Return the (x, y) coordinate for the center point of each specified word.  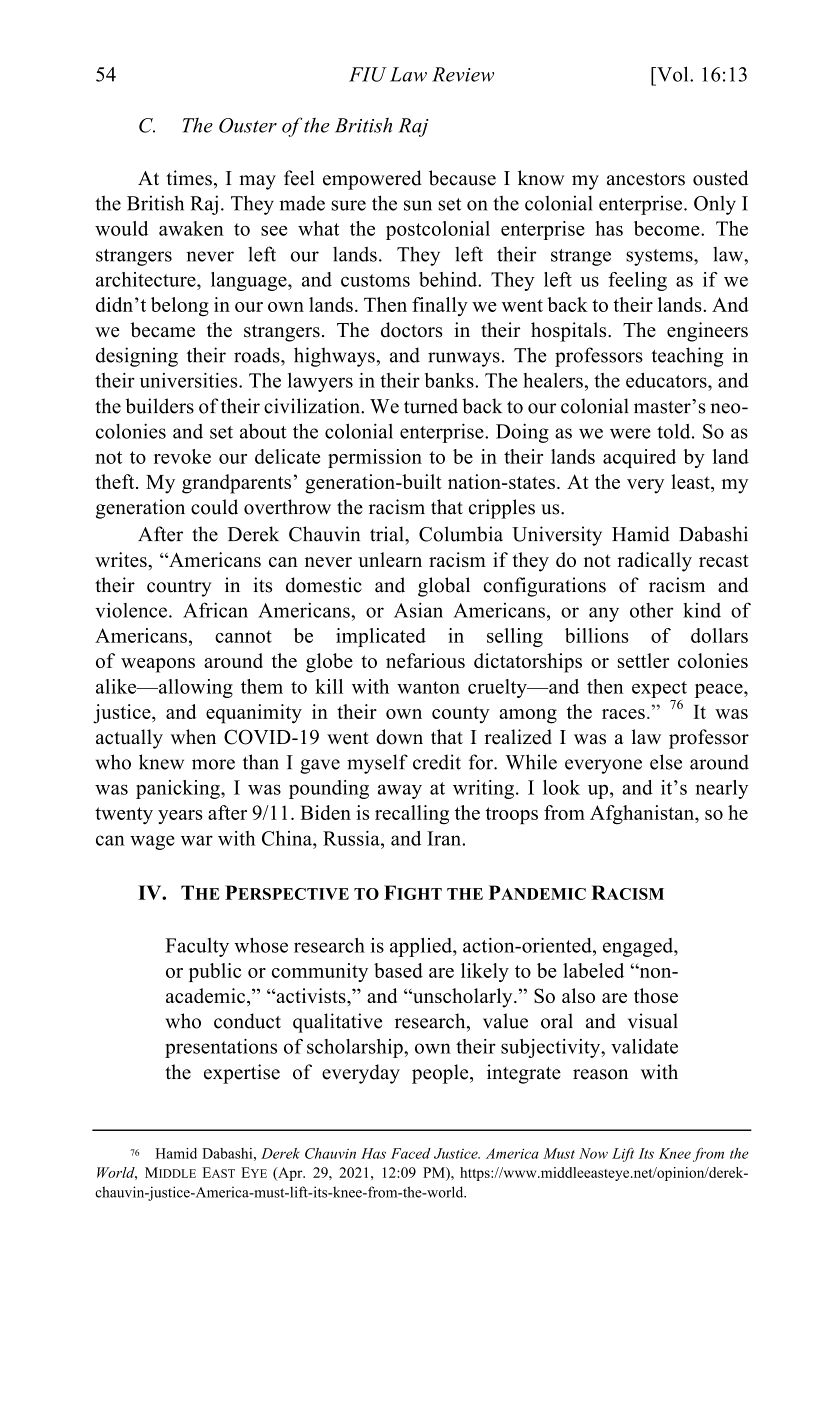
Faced (411, 1153)
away (400, 791)
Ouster (248, 125)
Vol (673, 74)
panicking (179, 789)
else (666, 762)
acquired (639, 458)
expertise (242, 1074)
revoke (182, 456)
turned (431, 406)
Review (463, 74)
